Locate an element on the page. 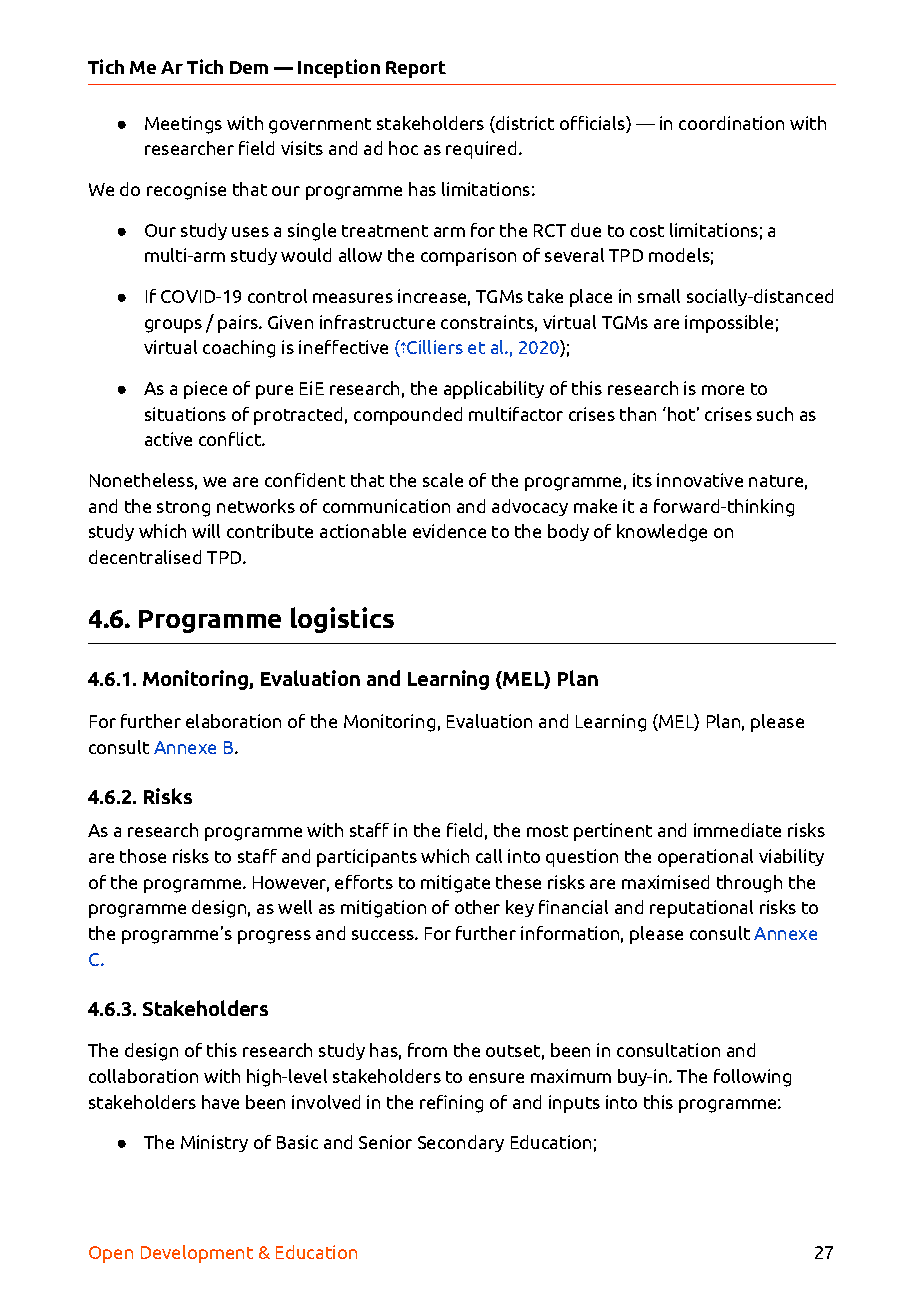 The width and height of the page is (924, 1307). those is located at coordinates (143, 856).
